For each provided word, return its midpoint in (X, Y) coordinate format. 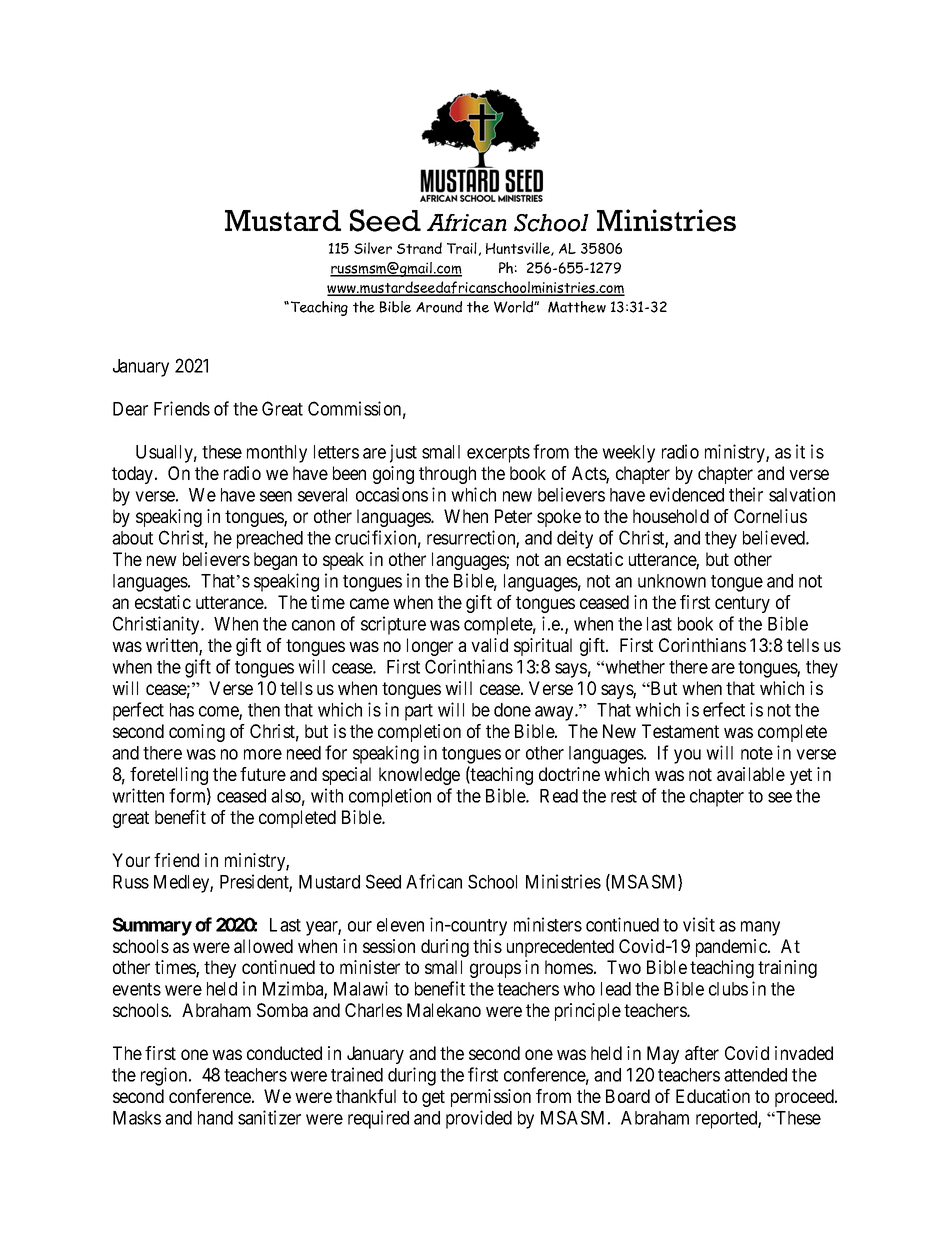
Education (713, 1096)
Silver (373, 248)
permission (491, 1098)
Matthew (577, 307)
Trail (462, 248)
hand (215, 1118)
